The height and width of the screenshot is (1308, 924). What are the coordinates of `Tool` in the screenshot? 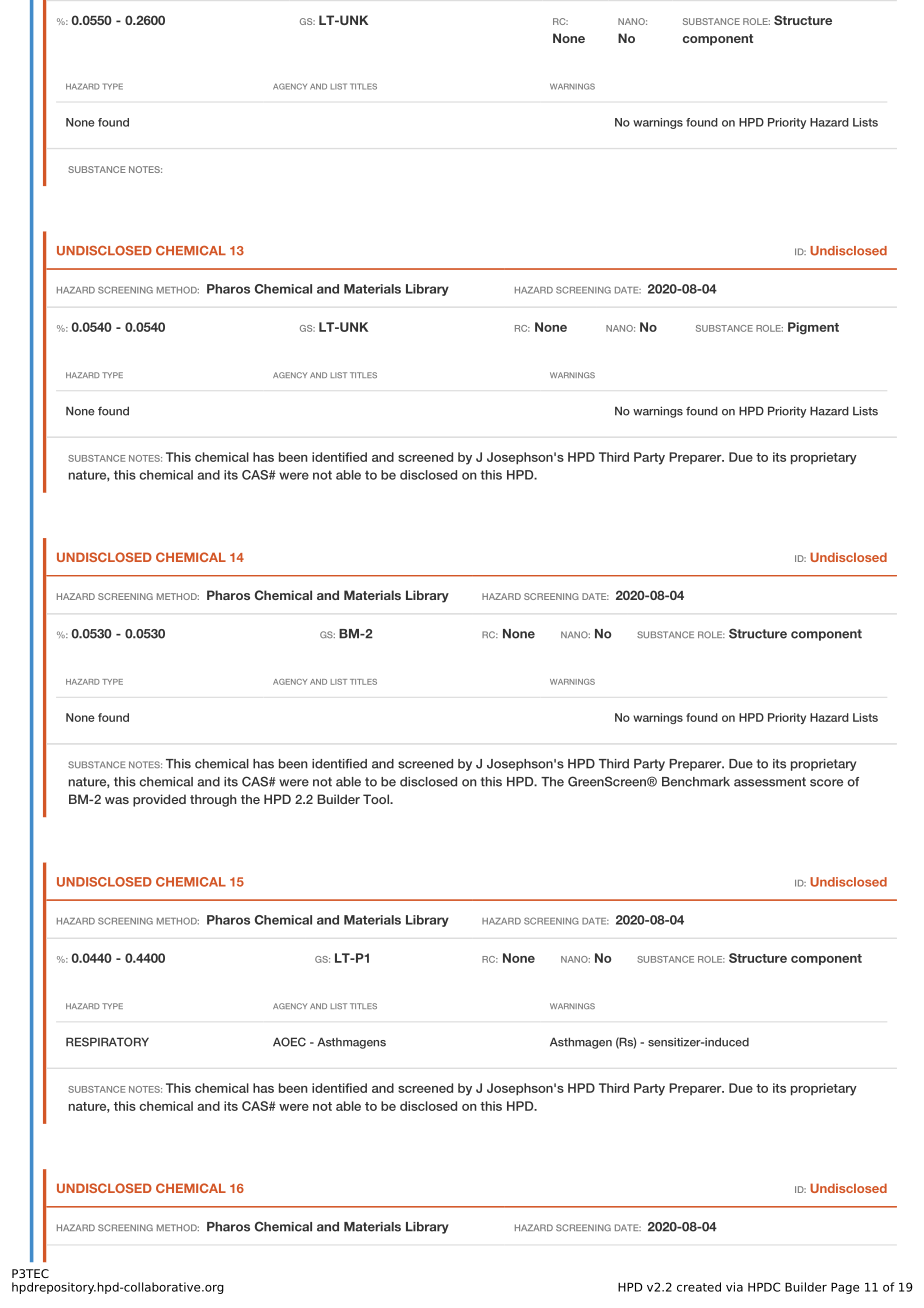 It's located at (377, 799).
